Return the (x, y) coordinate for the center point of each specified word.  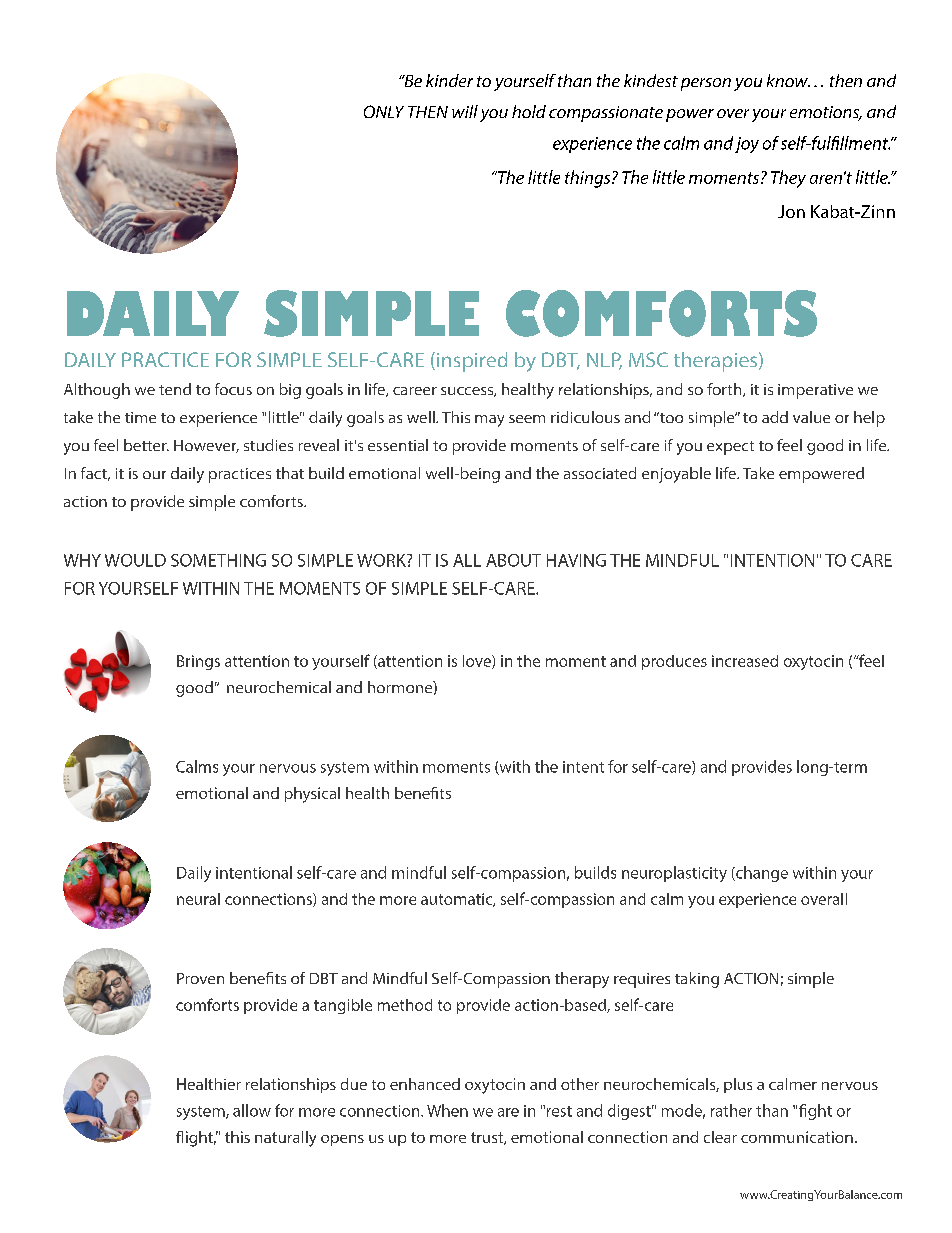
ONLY (384, 111)
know (788, 80)
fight (815, 1112)
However (206, 446)
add (775, 417)
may (489, 421)
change (761, 874)
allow (252, 1110)
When (447, 1110)
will (465, 111)
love (478, 662)
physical (312, 795)
